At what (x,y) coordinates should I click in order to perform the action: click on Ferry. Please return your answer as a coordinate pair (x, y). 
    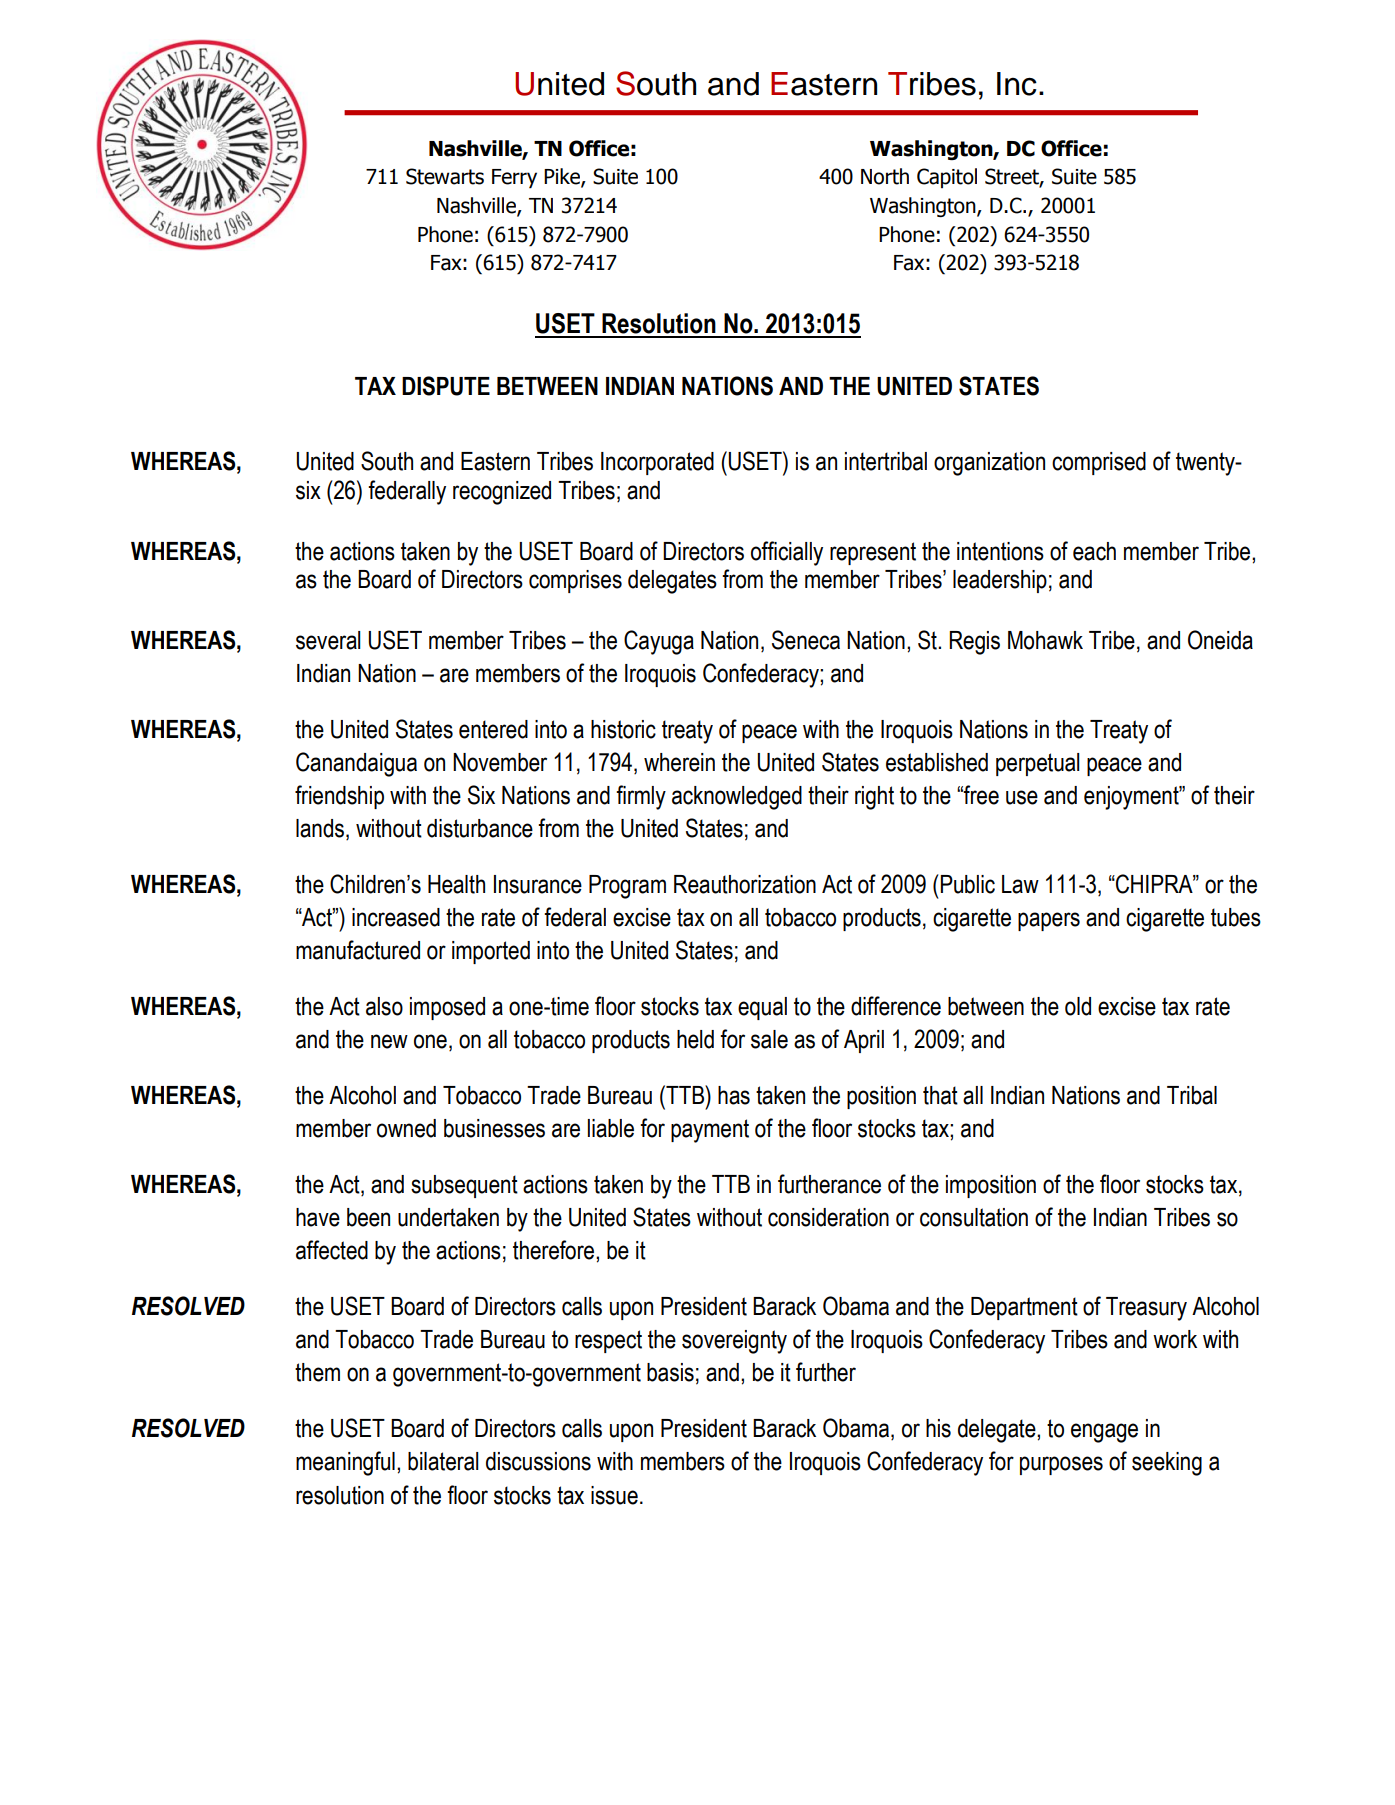
    Looking at the image, I should click on (514, 179).
